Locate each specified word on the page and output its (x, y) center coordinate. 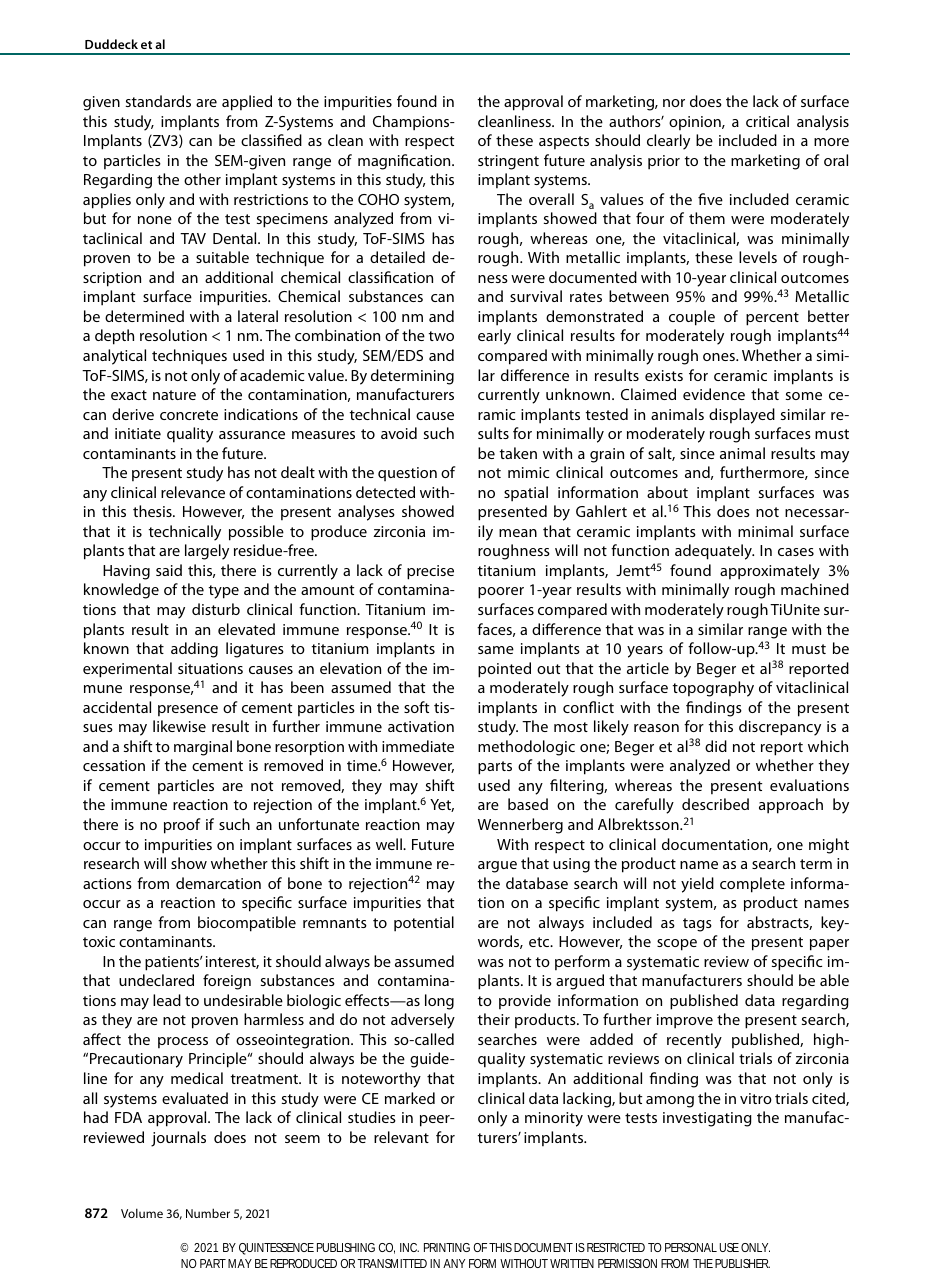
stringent (508, 162)
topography (713, 689)
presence (188, 710)
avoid (399, 433)
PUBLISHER (742, 1263)
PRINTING (447, 1247)
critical (767, 121)
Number (208, 1213)
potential (424, 924)
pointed (504, 670)
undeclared (156, 980)
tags (697, 925)
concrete (189, 415)
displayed (742, 416)
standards (158, 101)
